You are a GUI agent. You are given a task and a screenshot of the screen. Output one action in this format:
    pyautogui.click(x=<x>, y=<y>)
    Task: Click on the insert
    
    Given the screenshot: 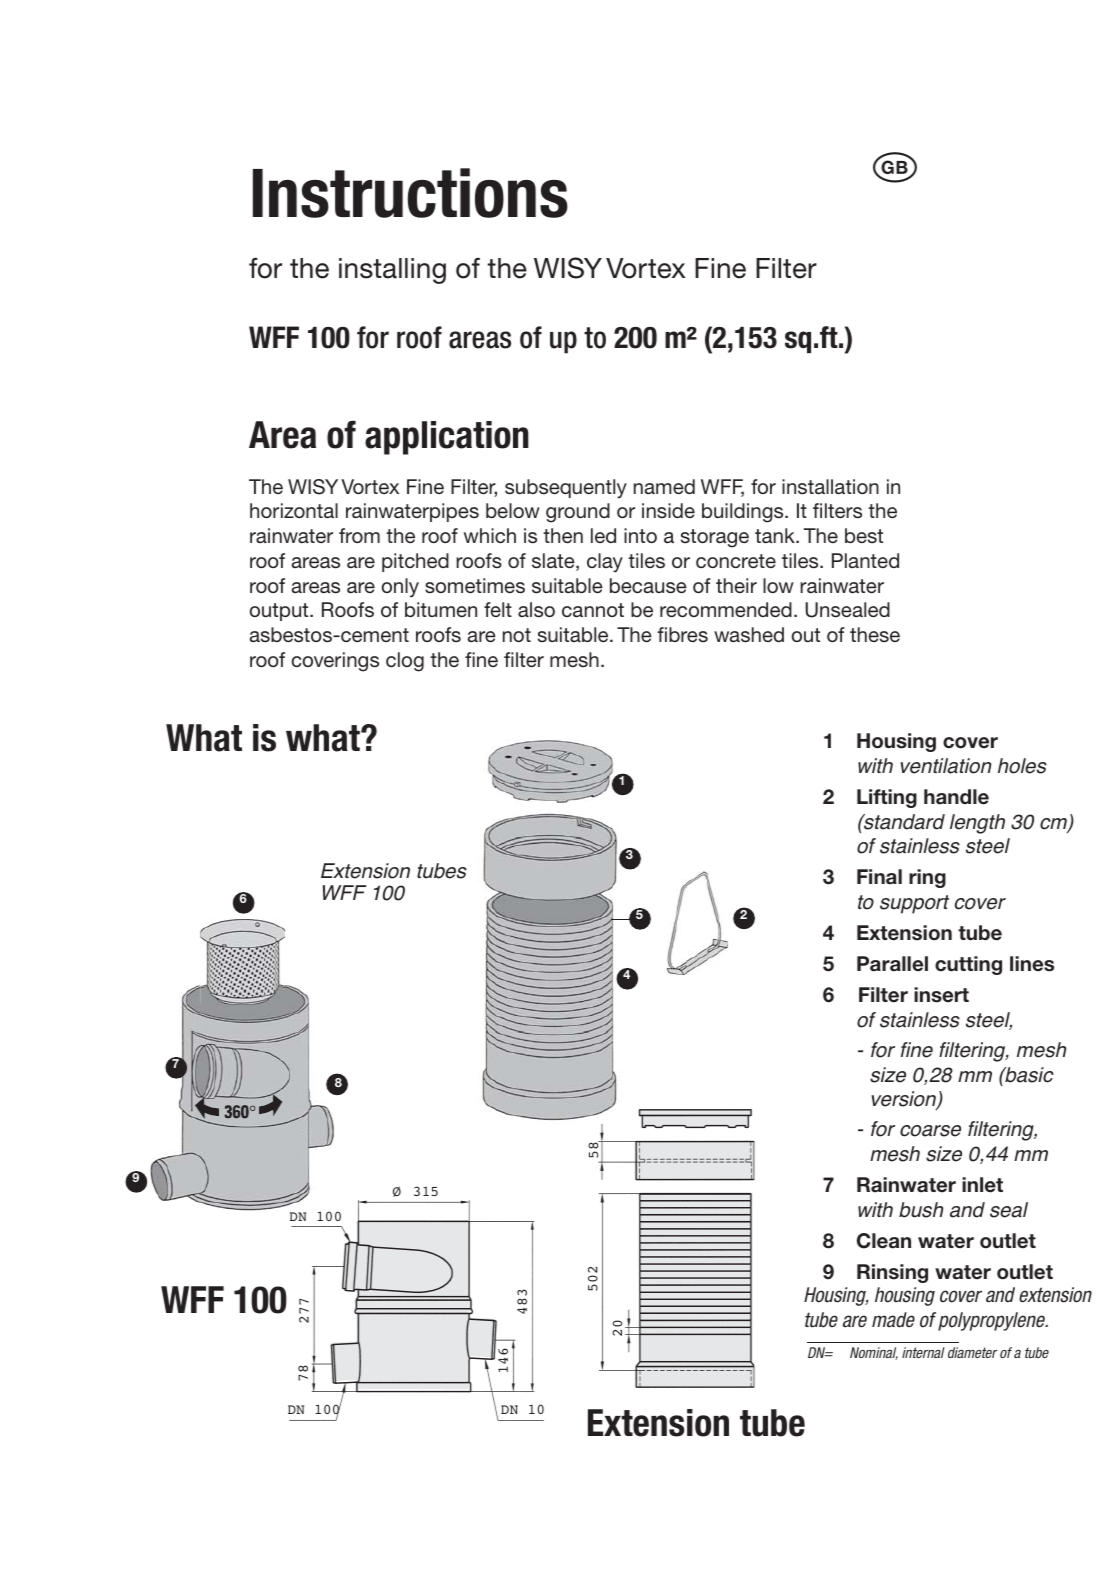 What is the action you would take?
    pyautogui.click(x=941, y=995)
